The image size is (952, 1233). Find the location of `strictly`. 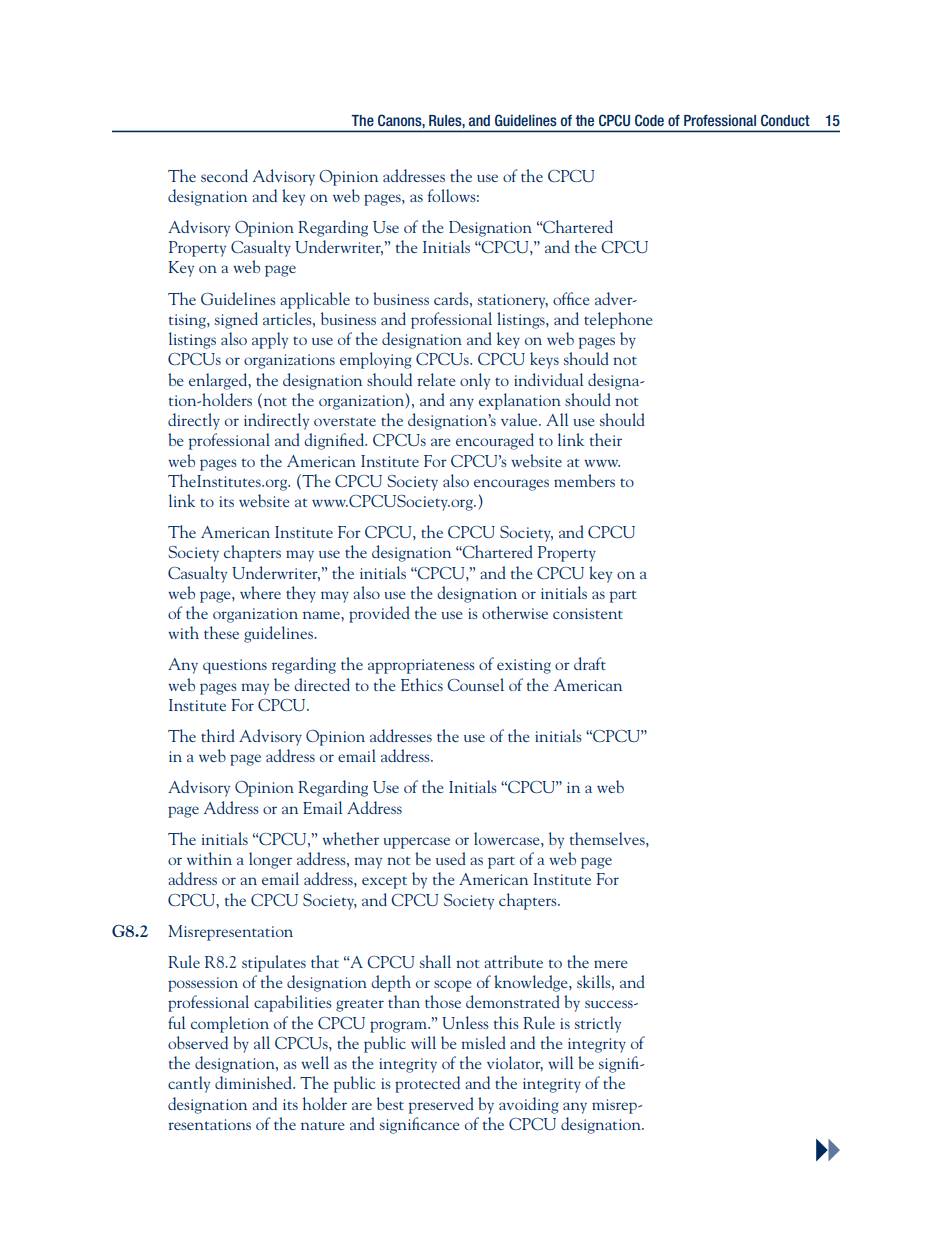

strictly is located at coordinates (598, 1024).
